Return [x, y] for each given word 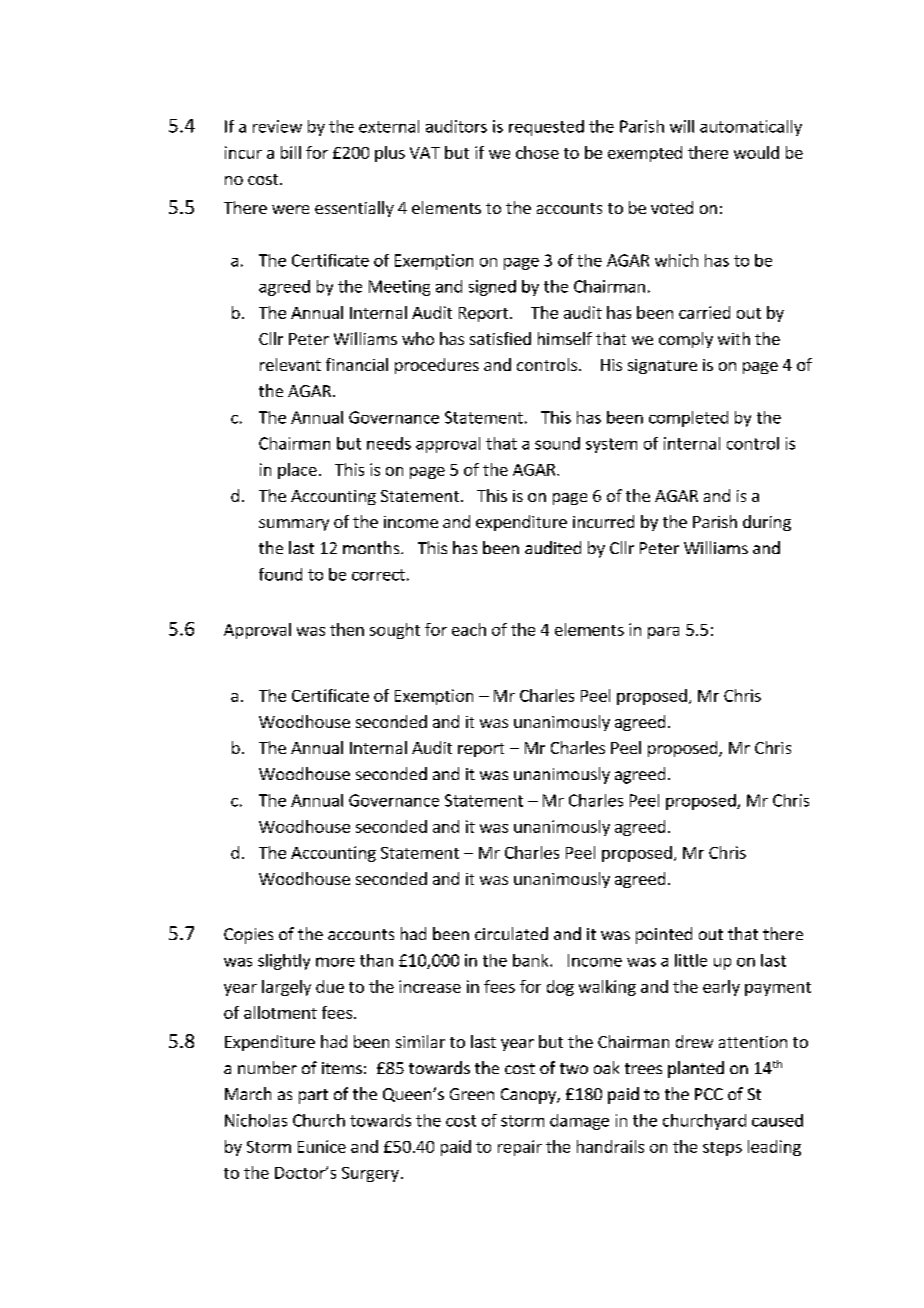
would [756, 152]
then [347, 629]
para [663, 633]
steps [722, 1149]
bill [291, 152]
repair [520, 1148]
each [469, 629]
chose [537, 152]
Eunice [322, 1146]
